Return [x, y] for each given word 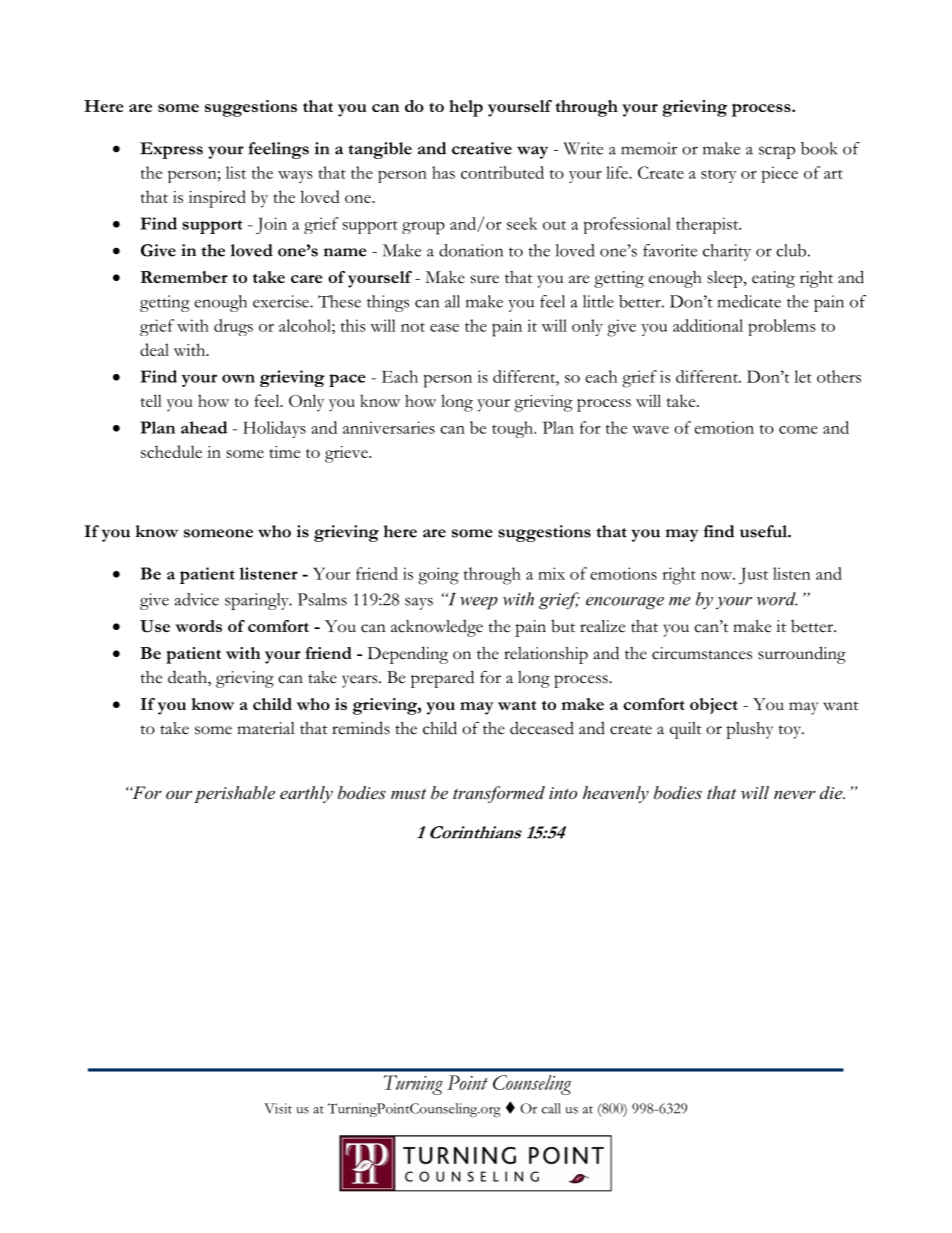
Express [171, 150]
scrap [777, 152]
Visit [278, 1108]
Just [753, 576]
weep [479, 603]
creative [482, 148]
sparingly [258, 601]
